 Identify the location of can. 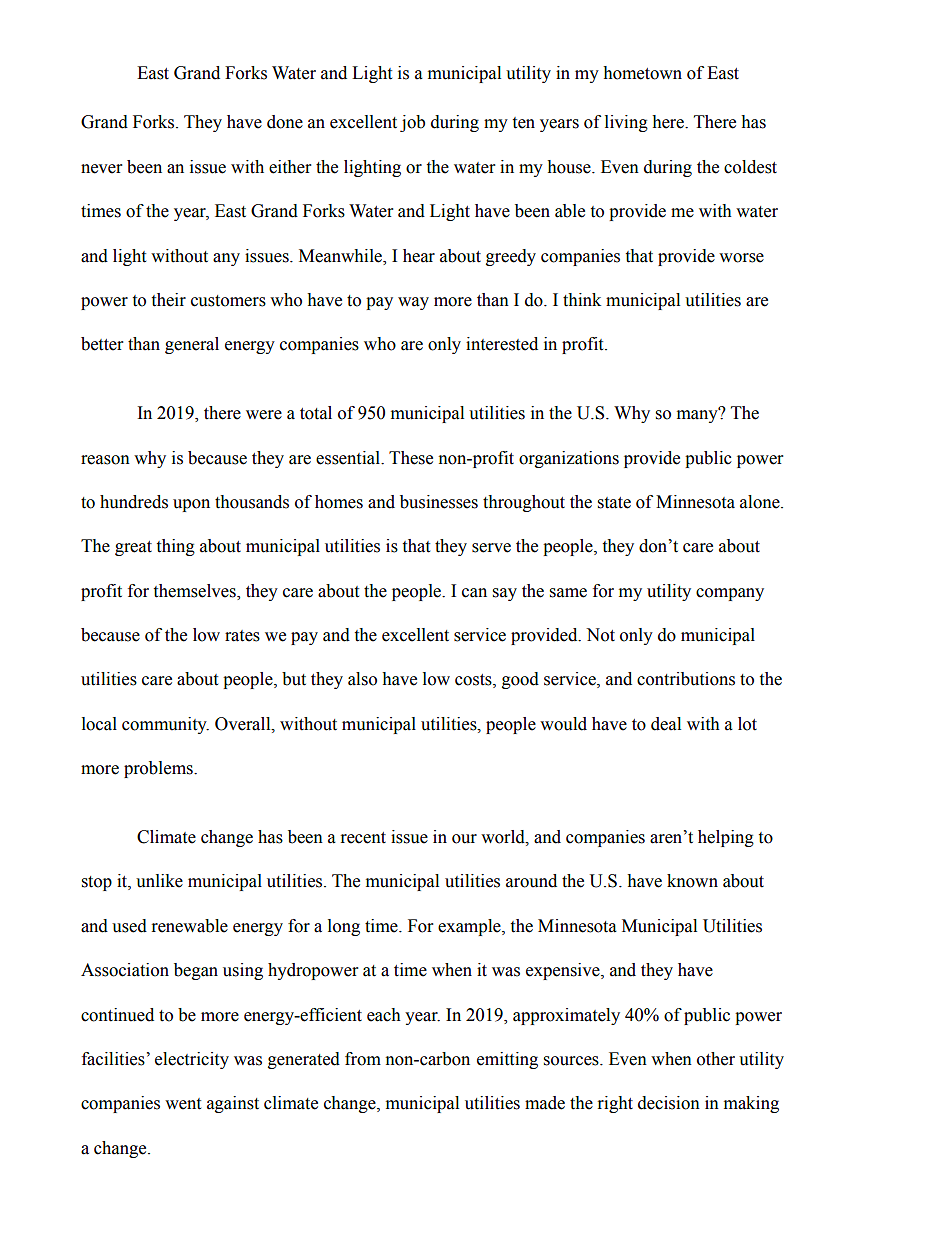
(474, 593).
